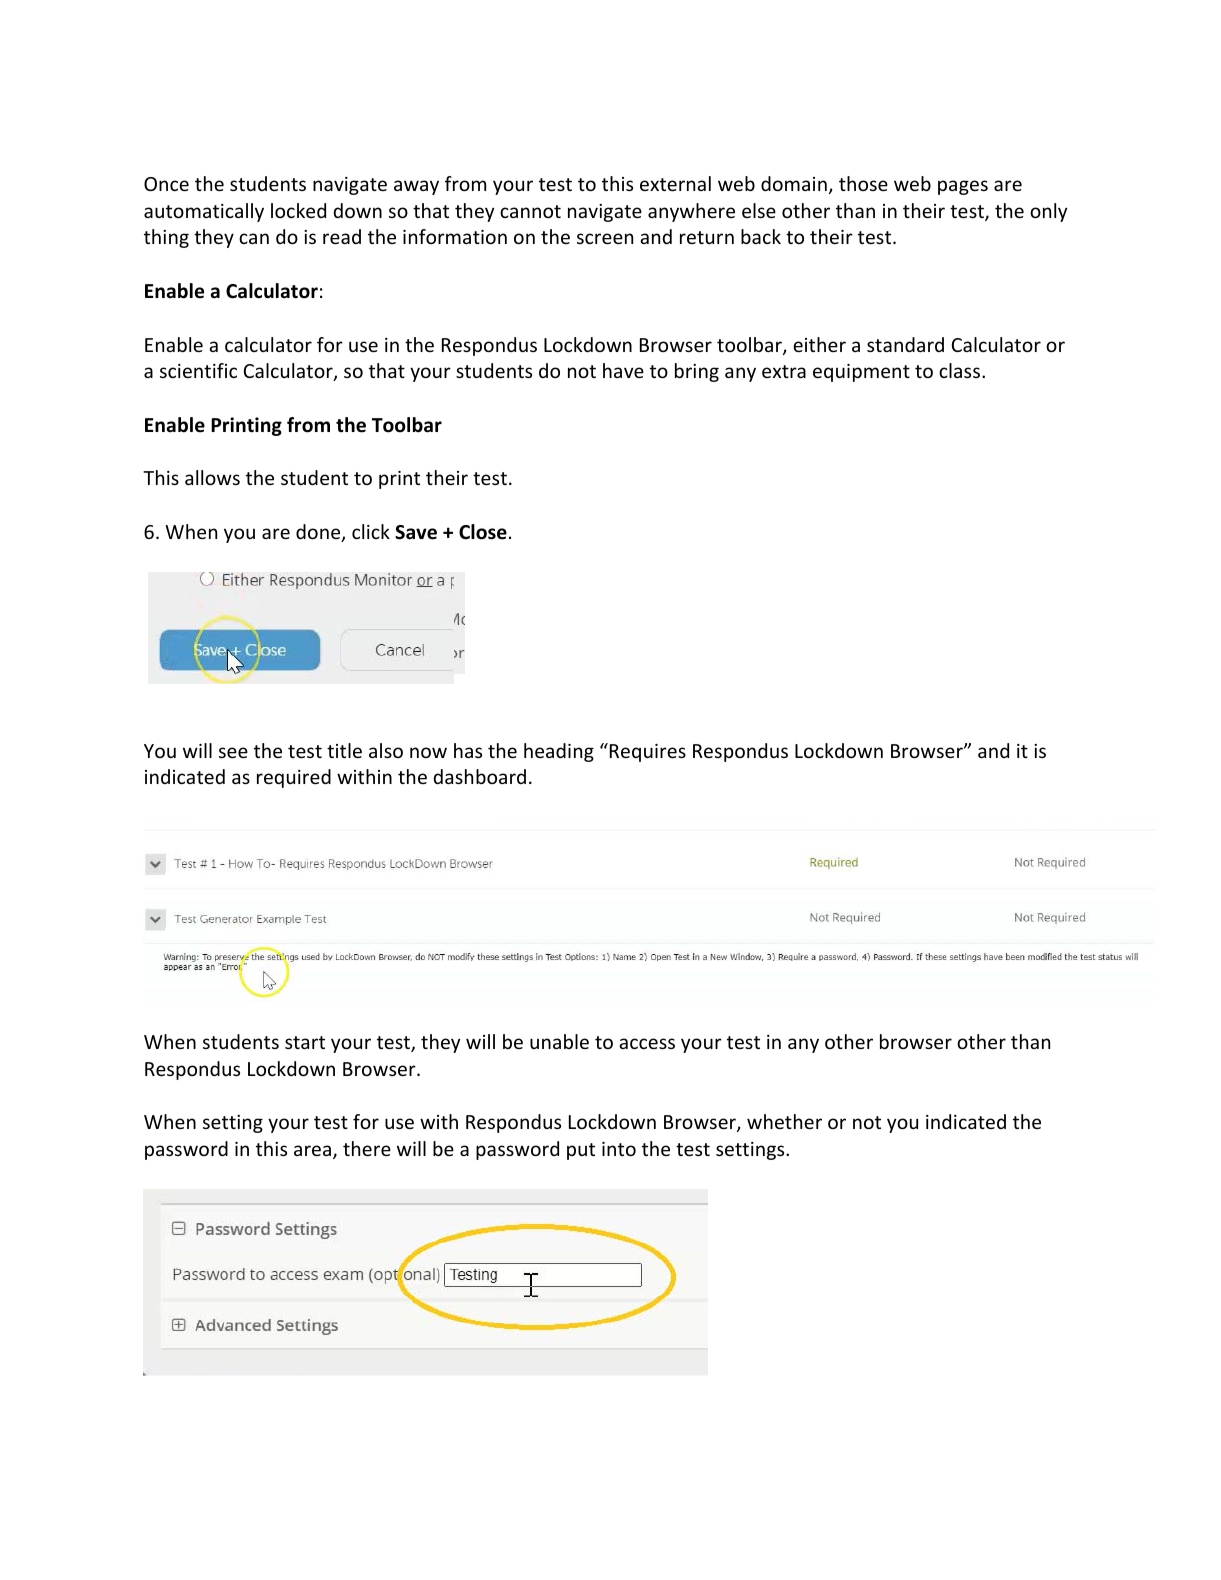  Describe the element at coordinates (963, 187) in the image. I see `pages` at that location.
